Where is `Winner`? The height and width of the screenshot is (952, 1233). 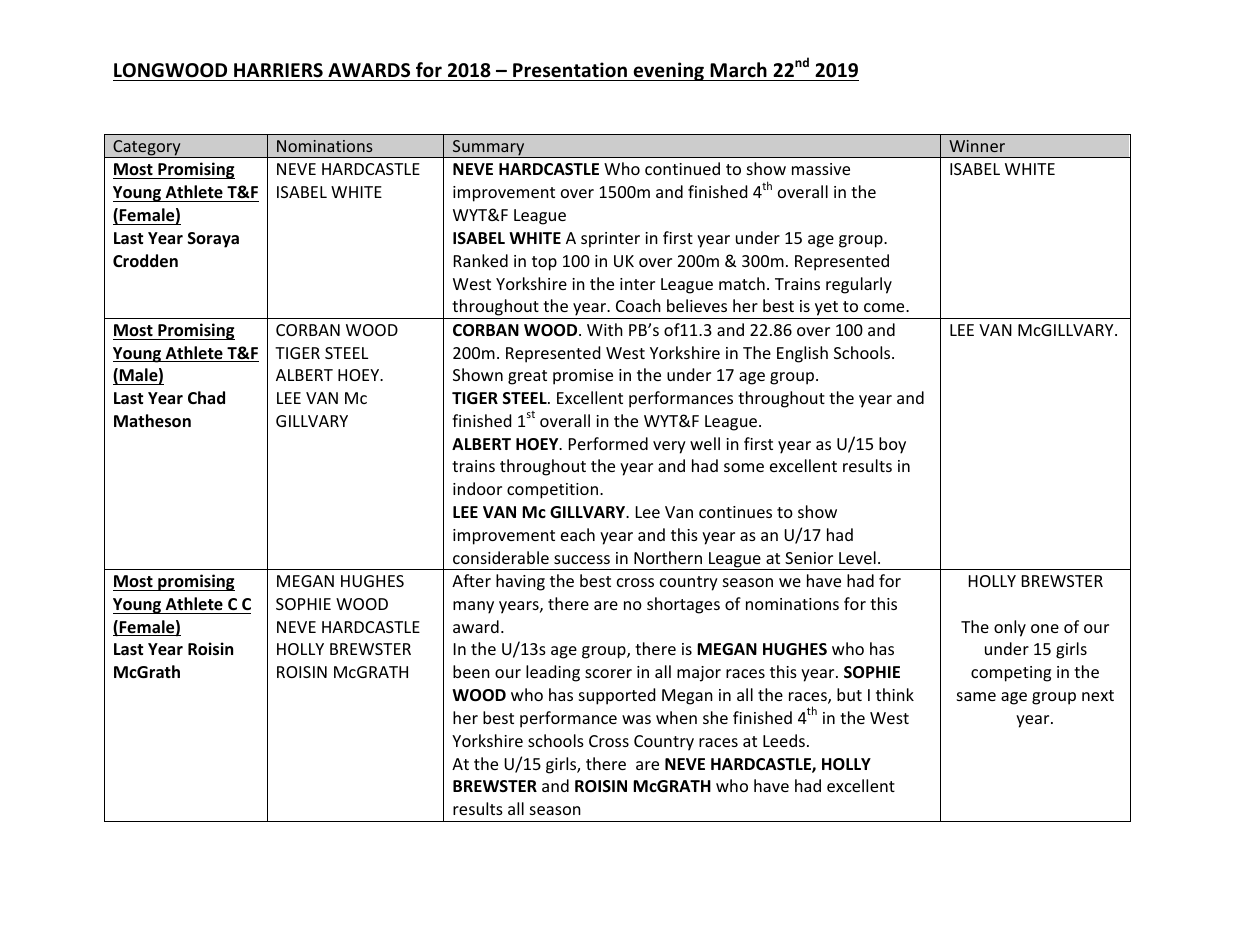 Winner is located at coordinates (977, 146).
